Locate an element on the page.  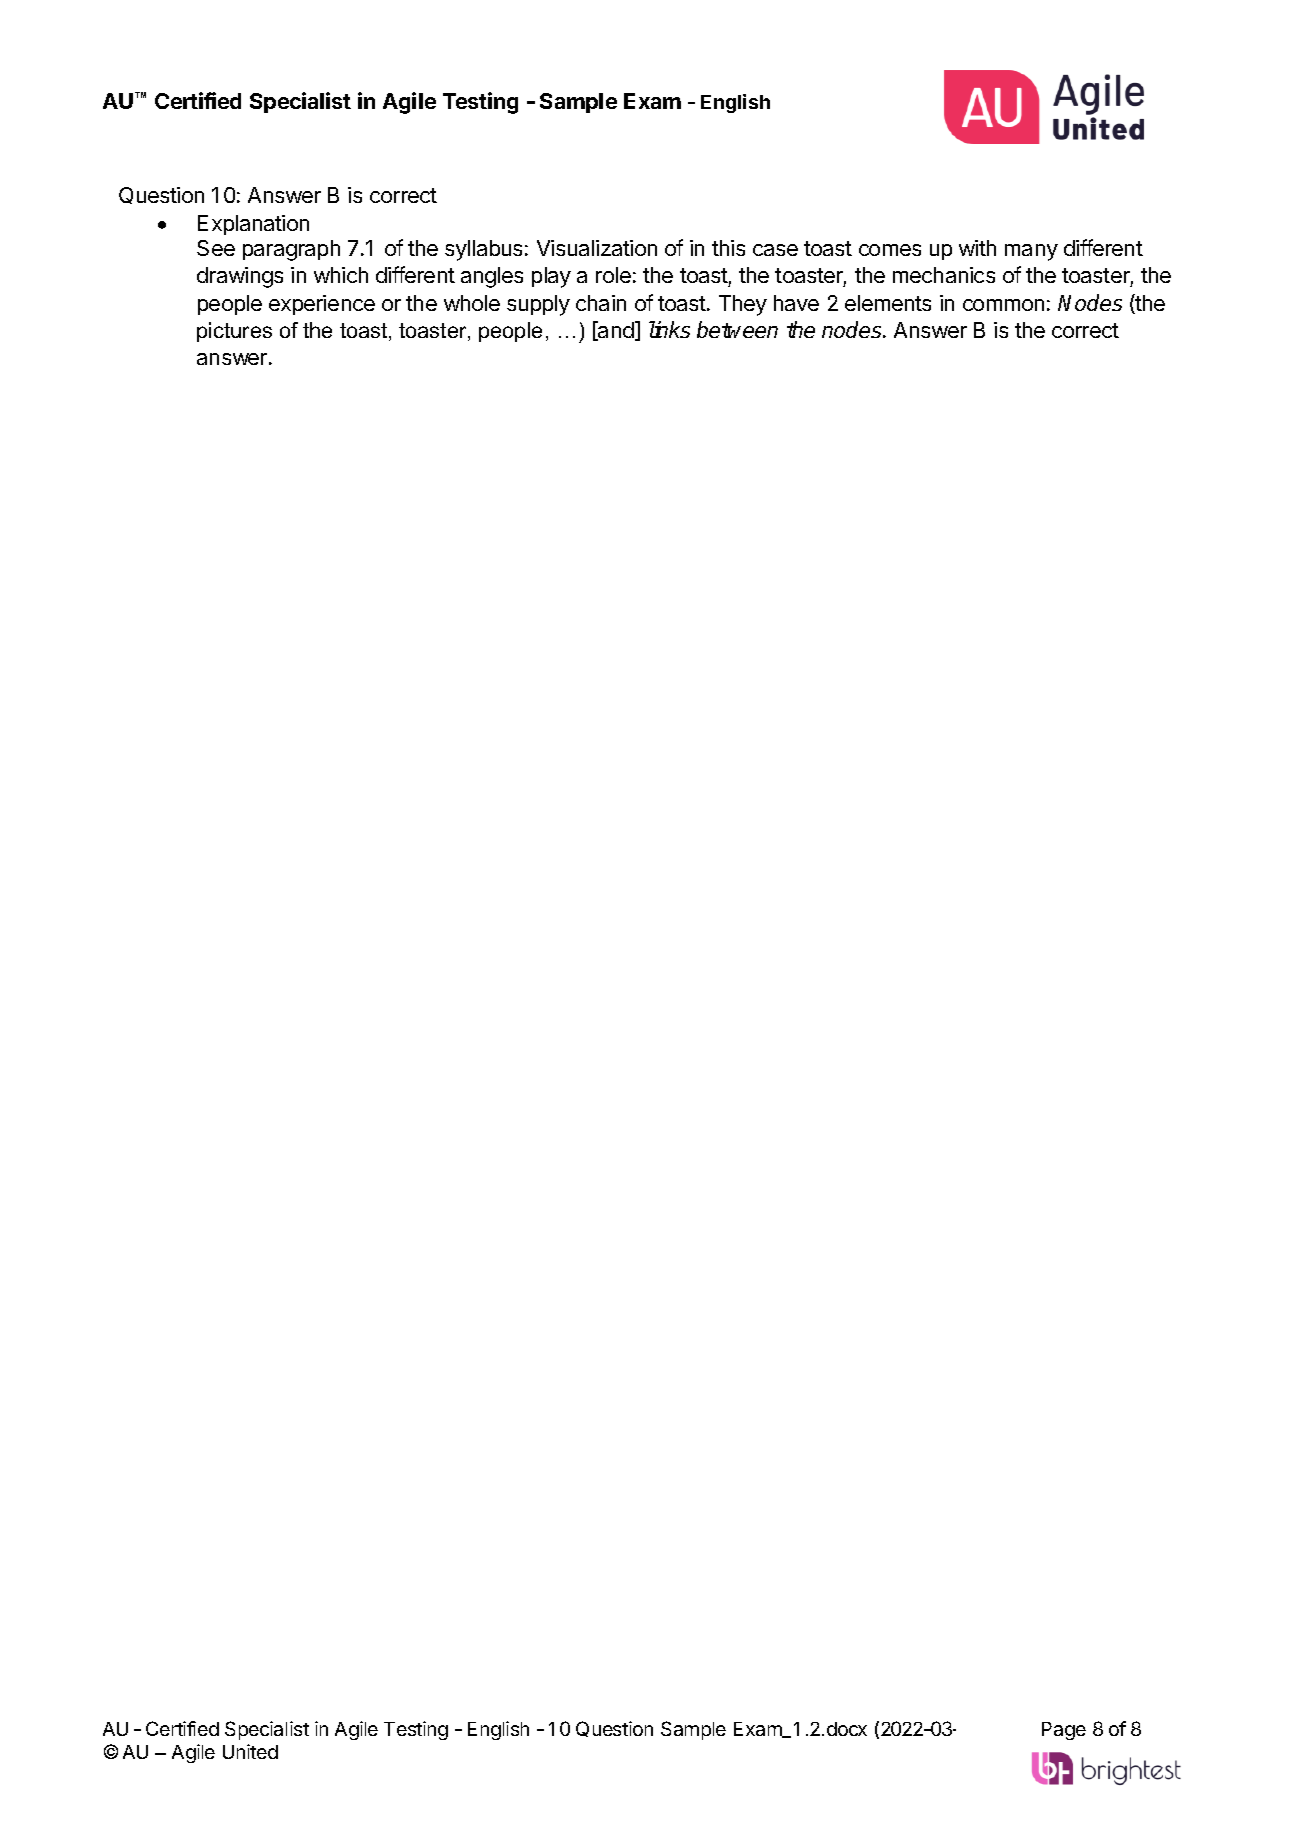
supply is located at coordinates (538, 305).
